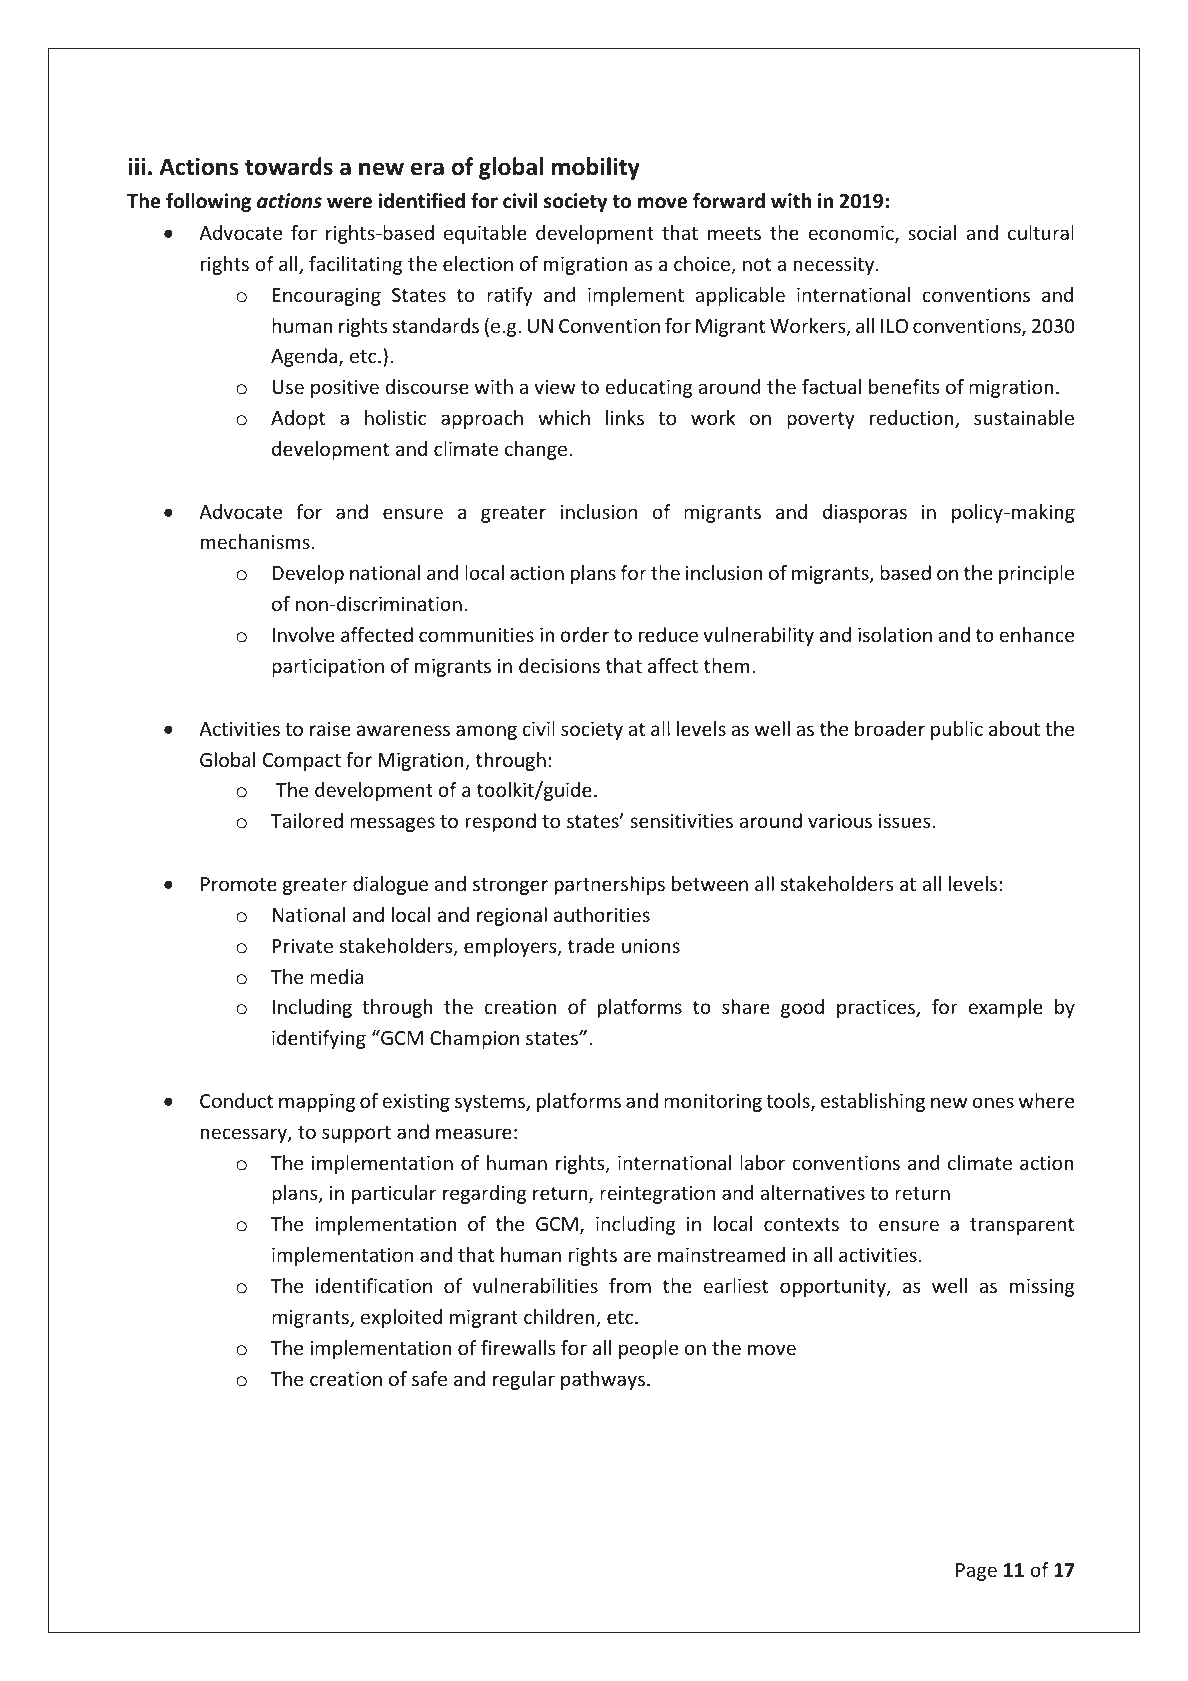 The width and height of the document is (1188, 1681). I want to click on isolation, so click(895, 635).
